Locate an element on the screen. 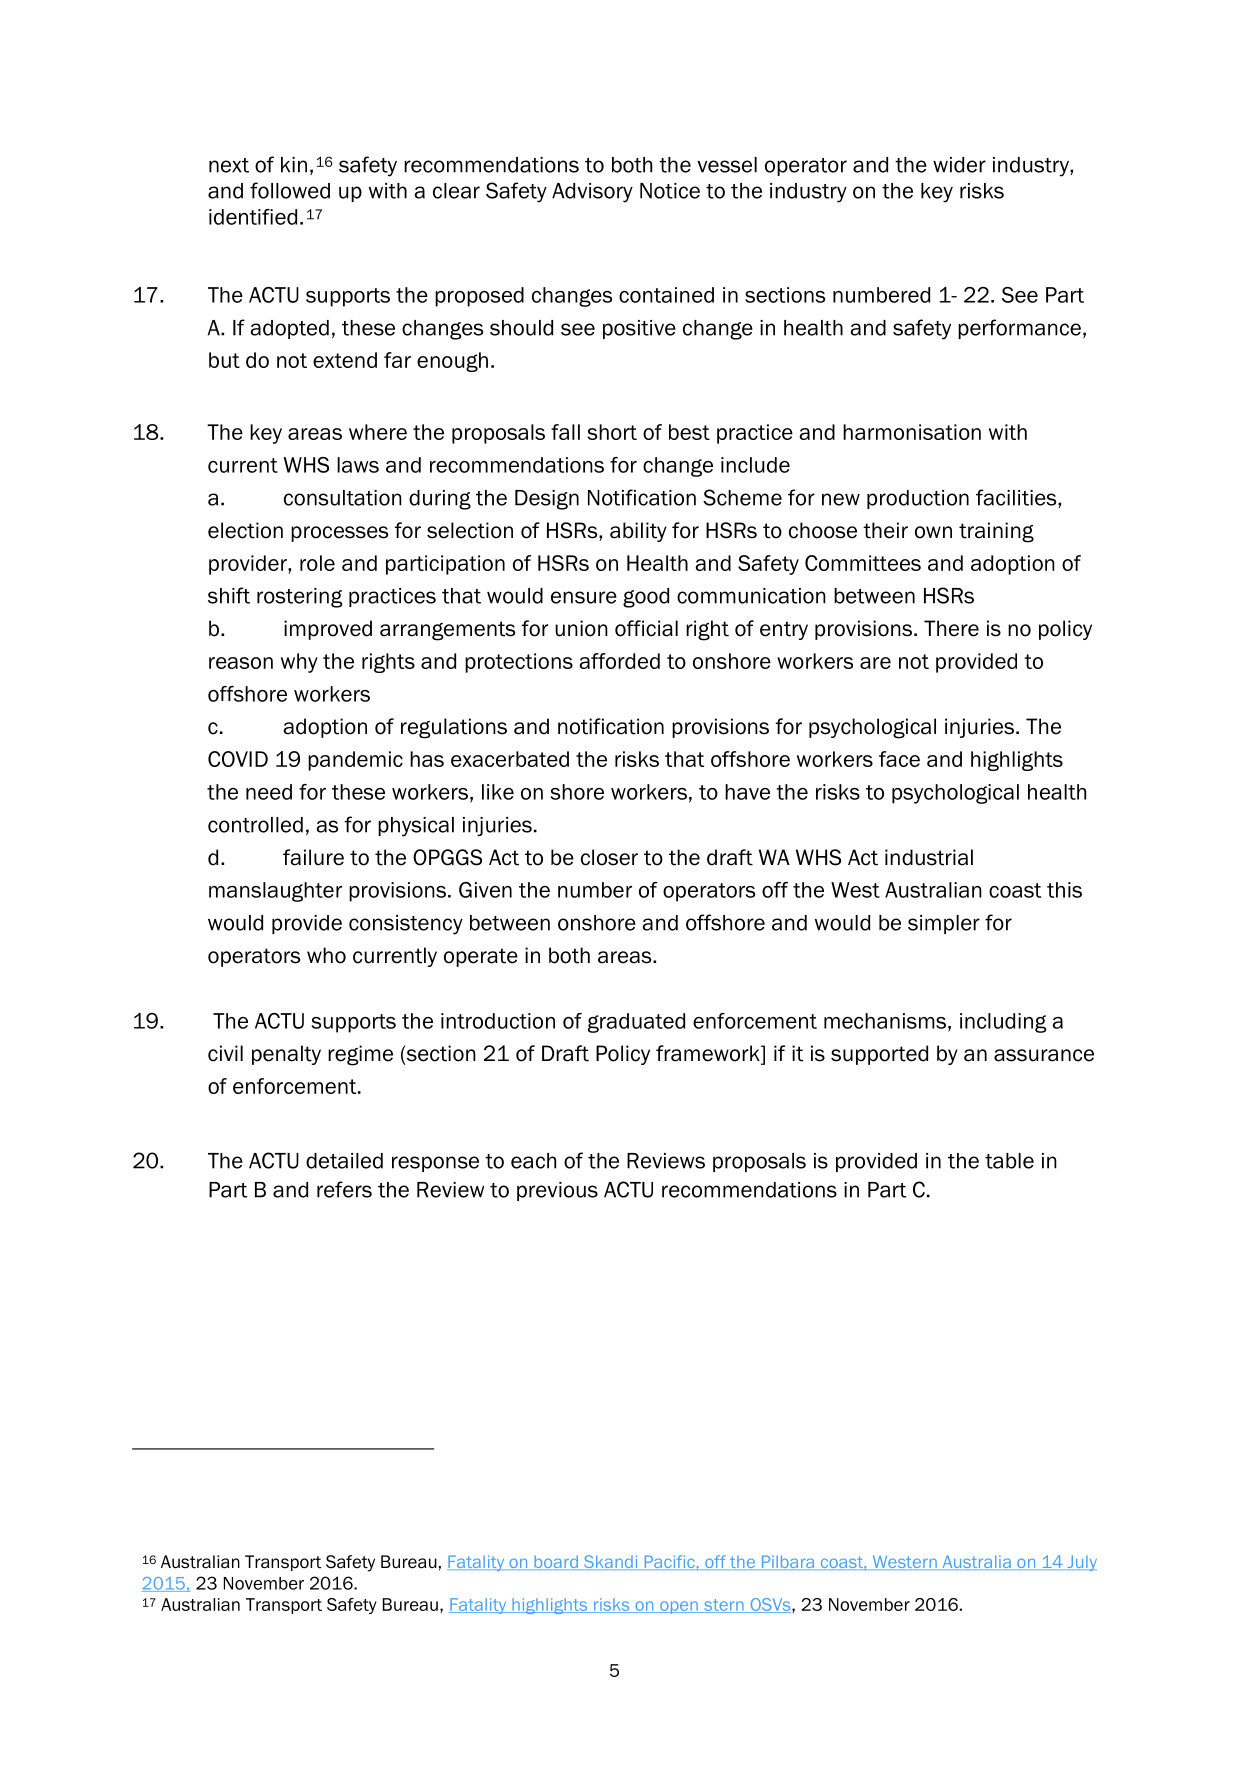  face is located at coordinates (899, 759).
